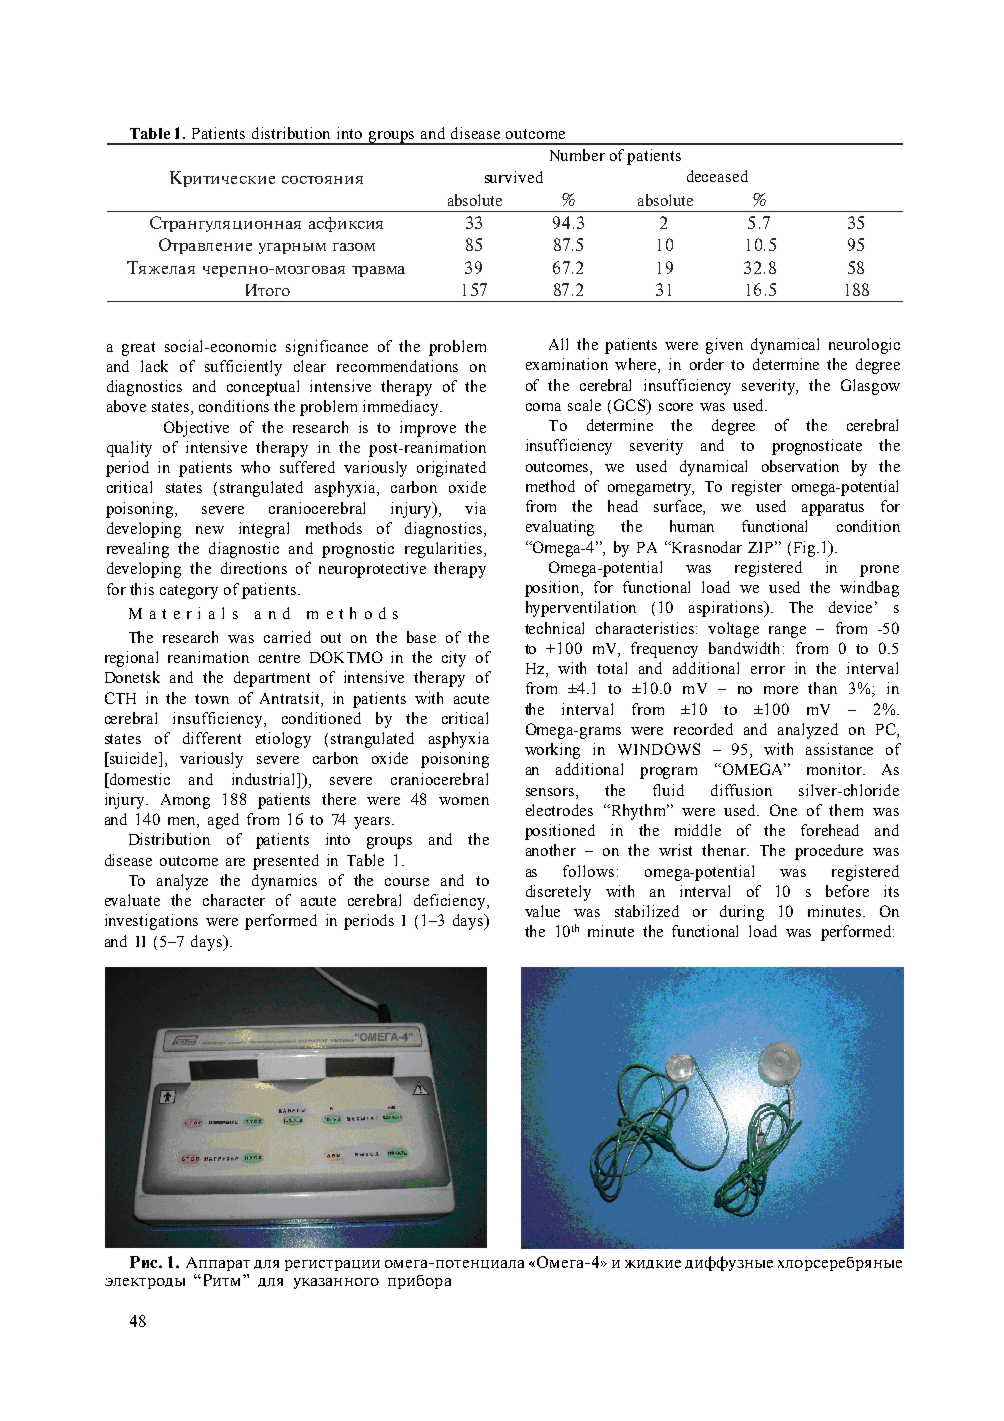  I want to click on Glasgow, so click(870, 387).
